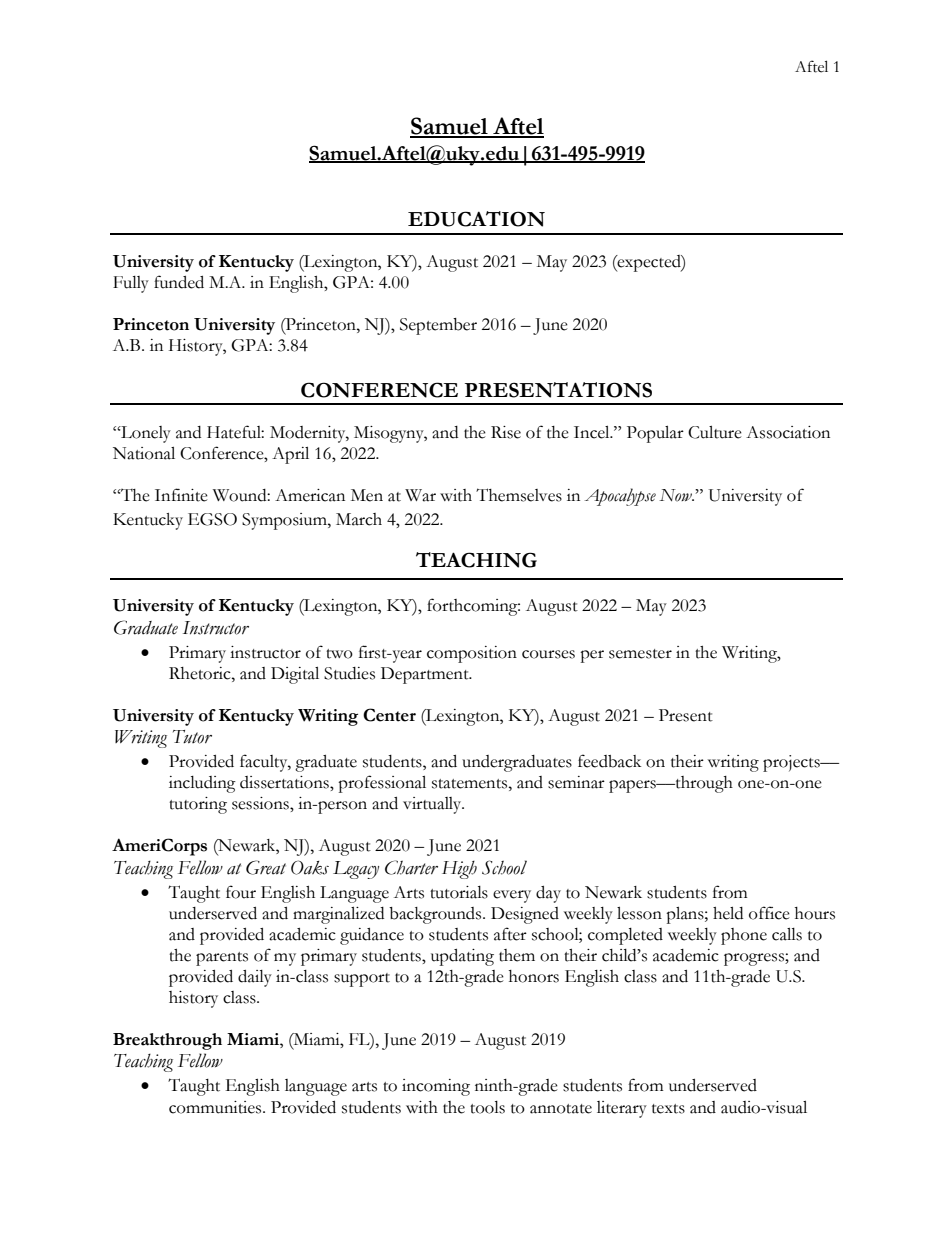  Describe the element at coordinates (715, 432) in the screenshot. I see `Culture` at that location.
